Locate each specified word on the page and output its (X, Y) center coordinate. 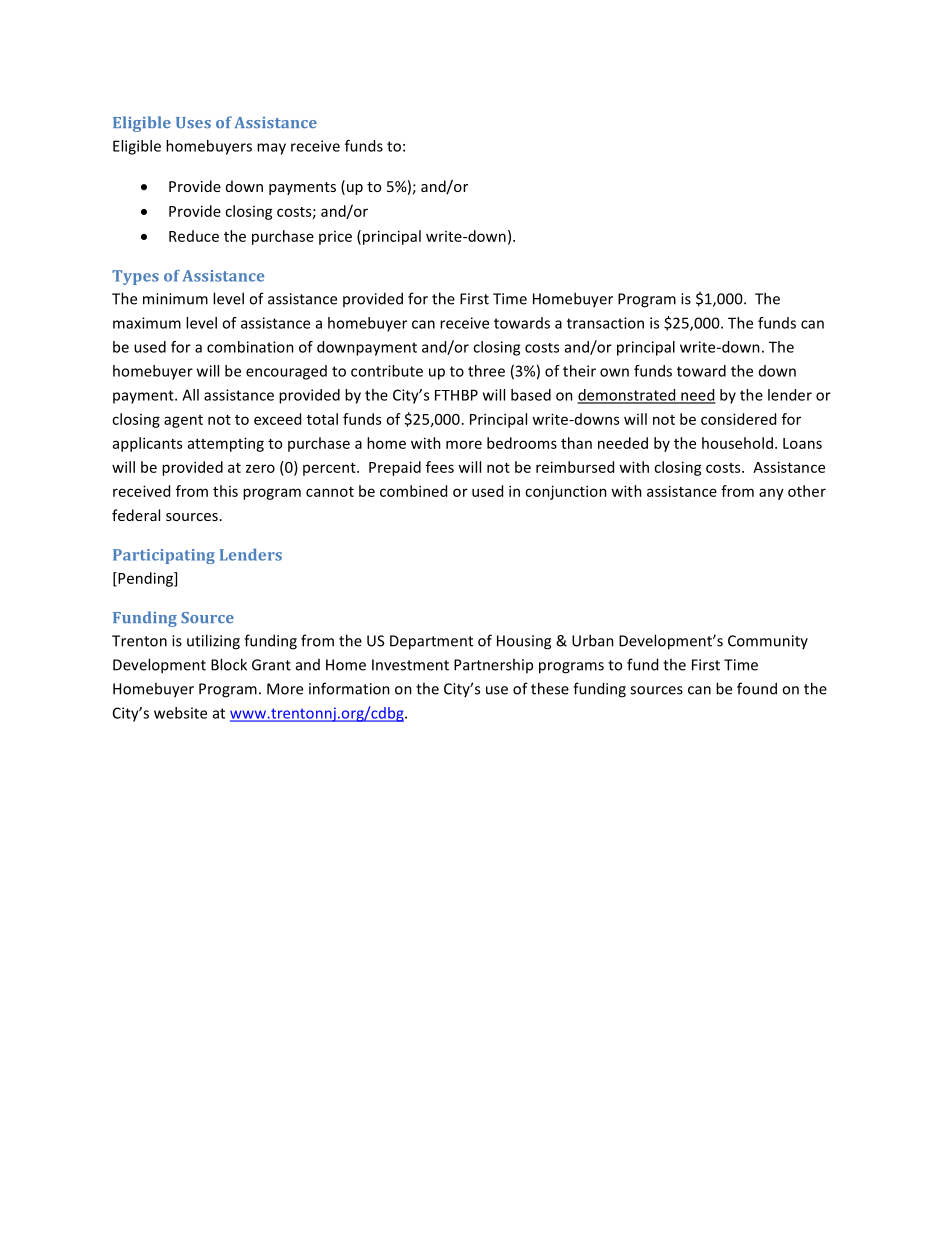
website (180, 713)
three (486, 371)
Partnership (493, 665)
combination (250, 347)
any (771, 494)
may (271, 149)
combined (413, 491)
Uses (193, 122)
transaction (605, 323)
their (579, 371)
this (225, 491)
